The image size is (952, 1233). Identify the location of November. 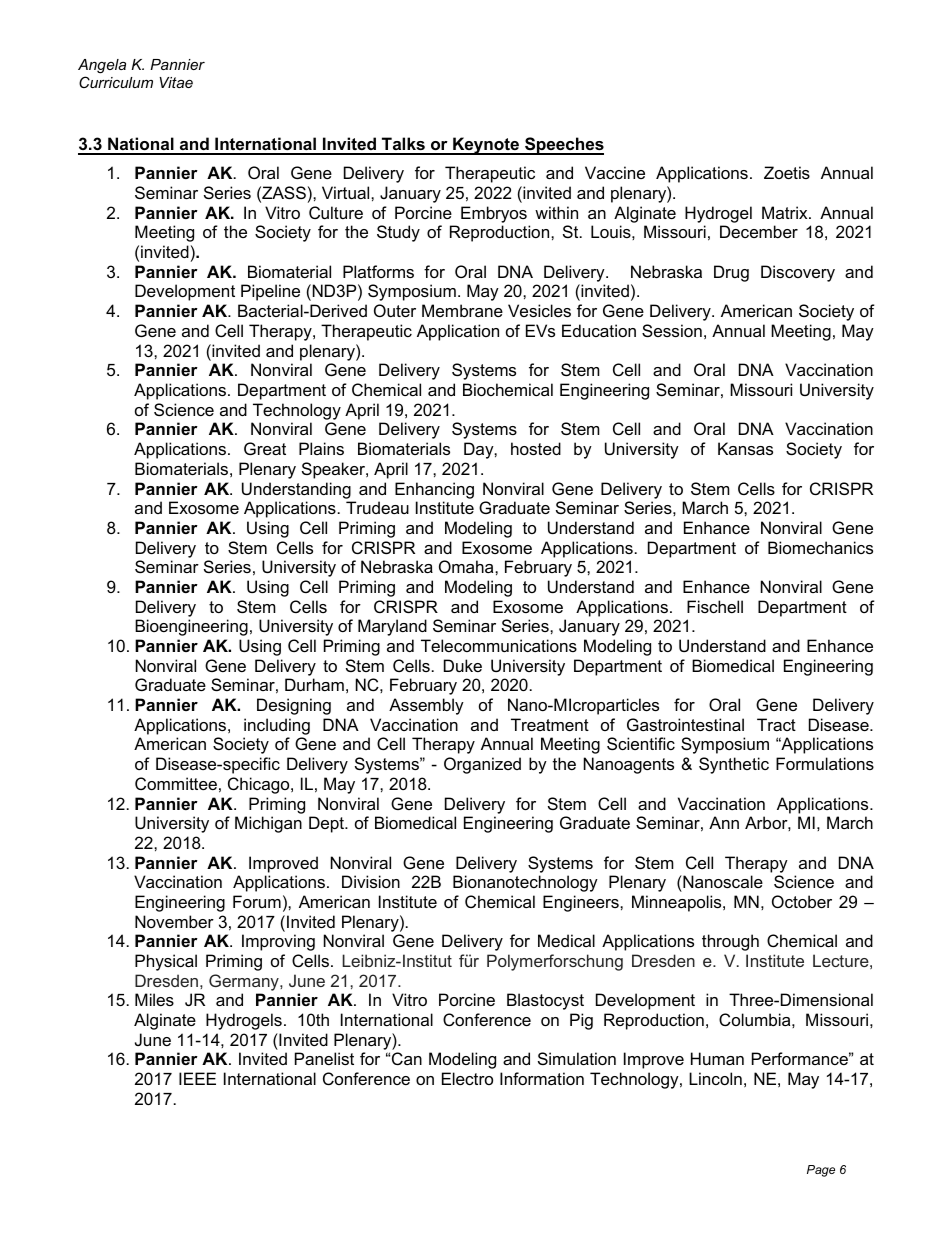
(174, 921).
